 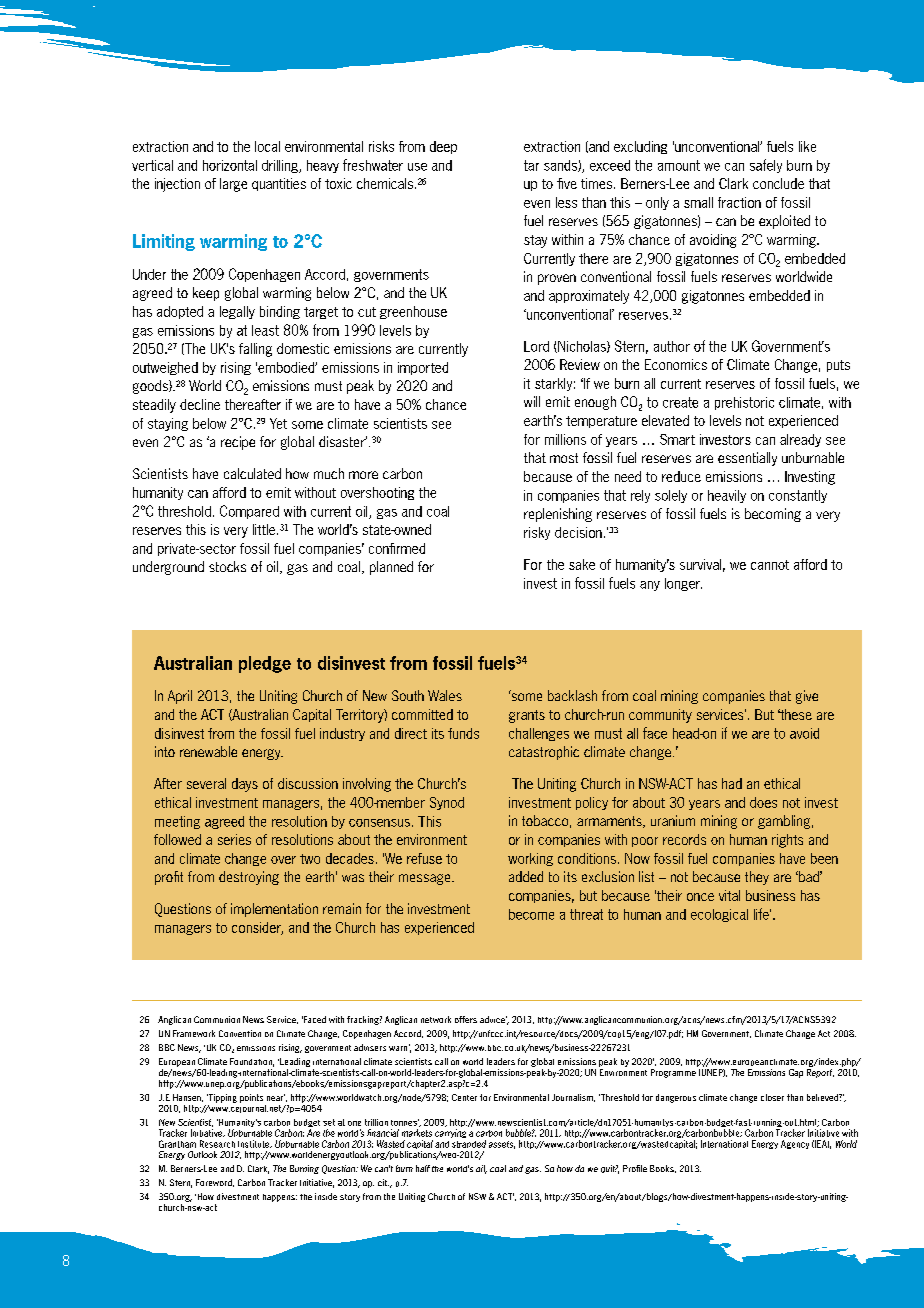 What do you see at coordinates (443, 147) in the document?
I see `deep` at bounding box center [443, 147].
